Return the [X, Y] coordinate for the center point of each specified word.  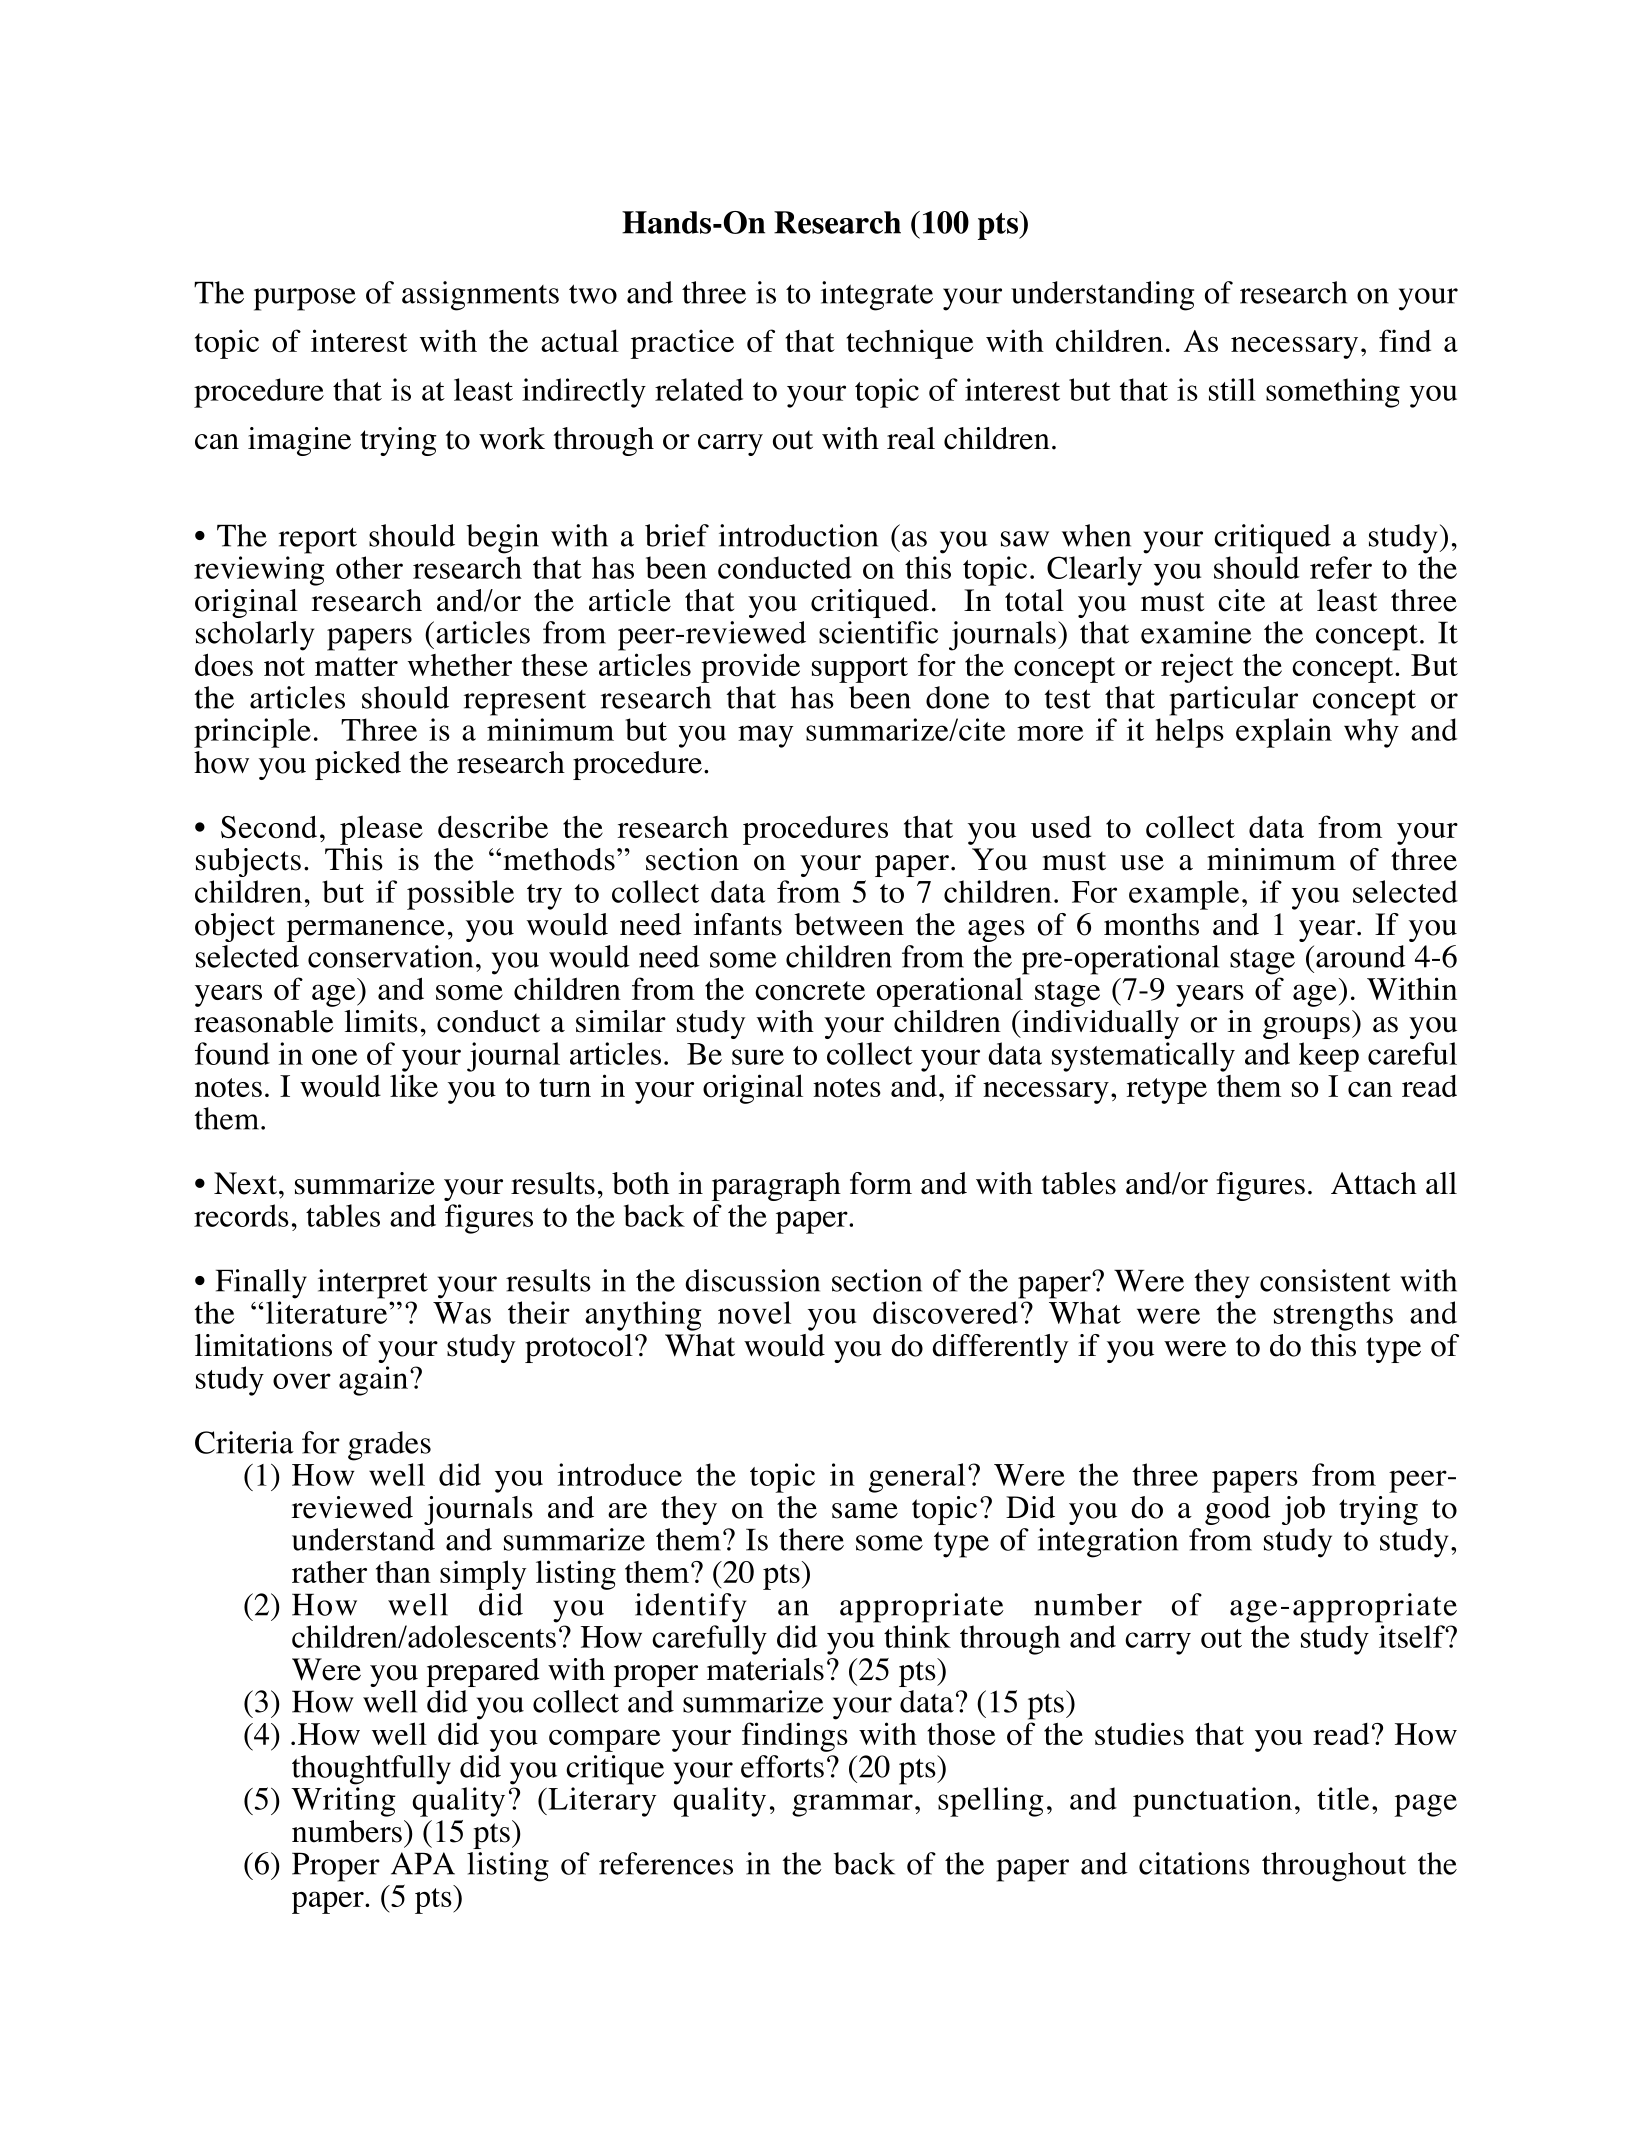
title [1343, 1798]
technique [909, 344]
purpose [305, 299]
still [1232, 389]
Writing [343, 1802]
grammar [852, 1805]
